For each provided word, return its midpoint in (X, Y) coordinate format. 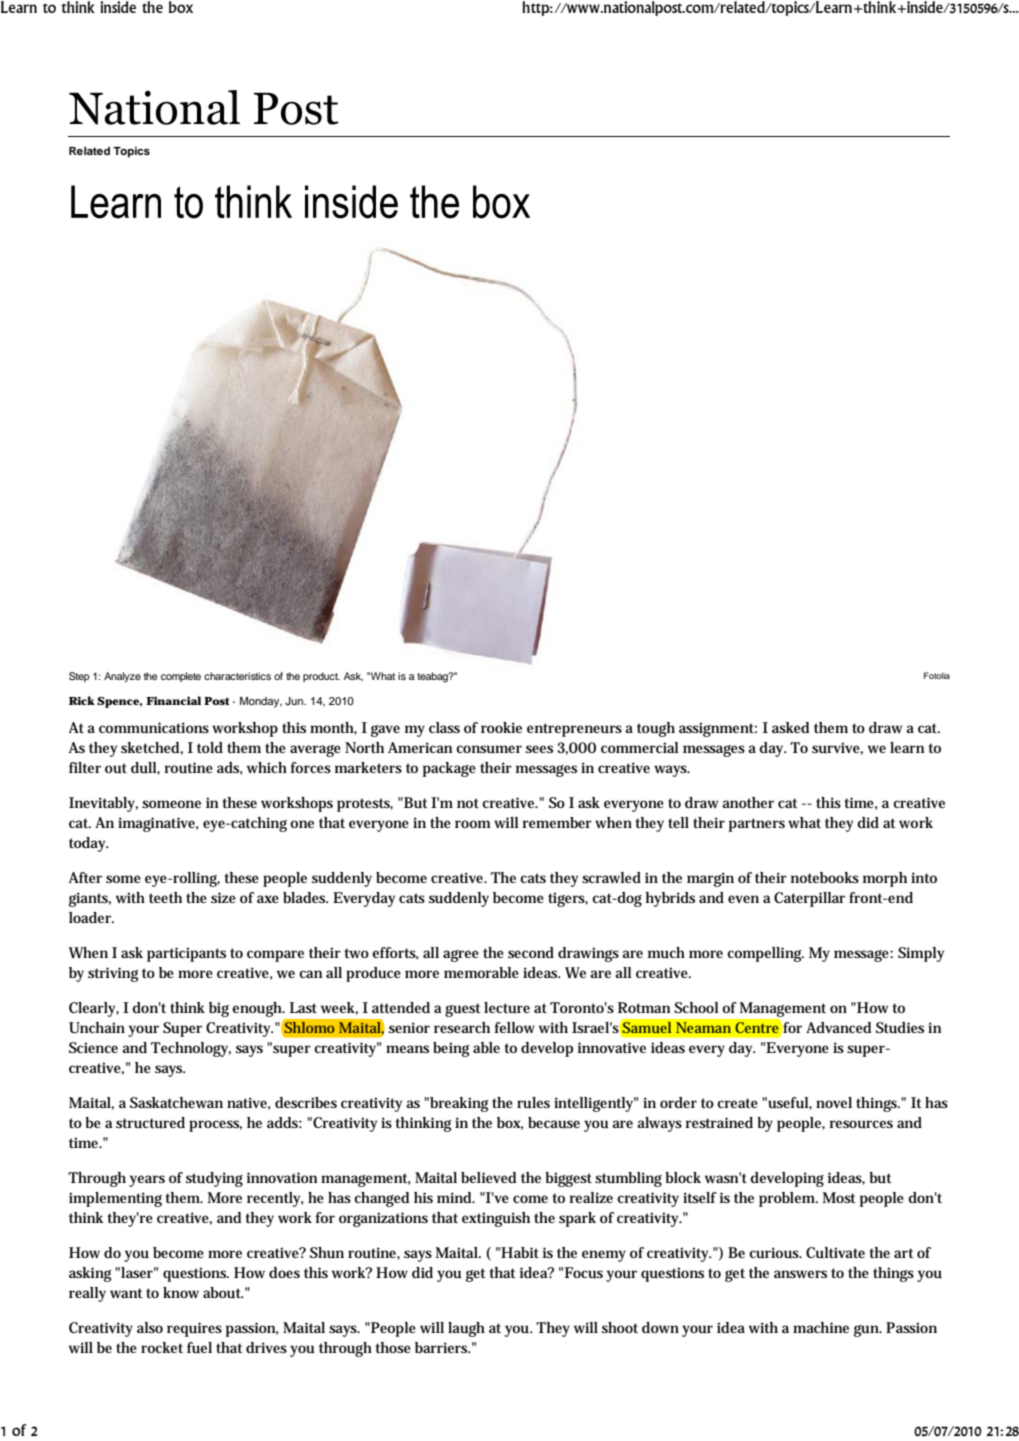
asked (790, 727)
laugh (466, 1329)
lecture (507, 1008)
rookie (501, 727)
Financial (173, 700)
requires (194, 1329)
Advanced (838, 1027)
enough (258, 1009)
